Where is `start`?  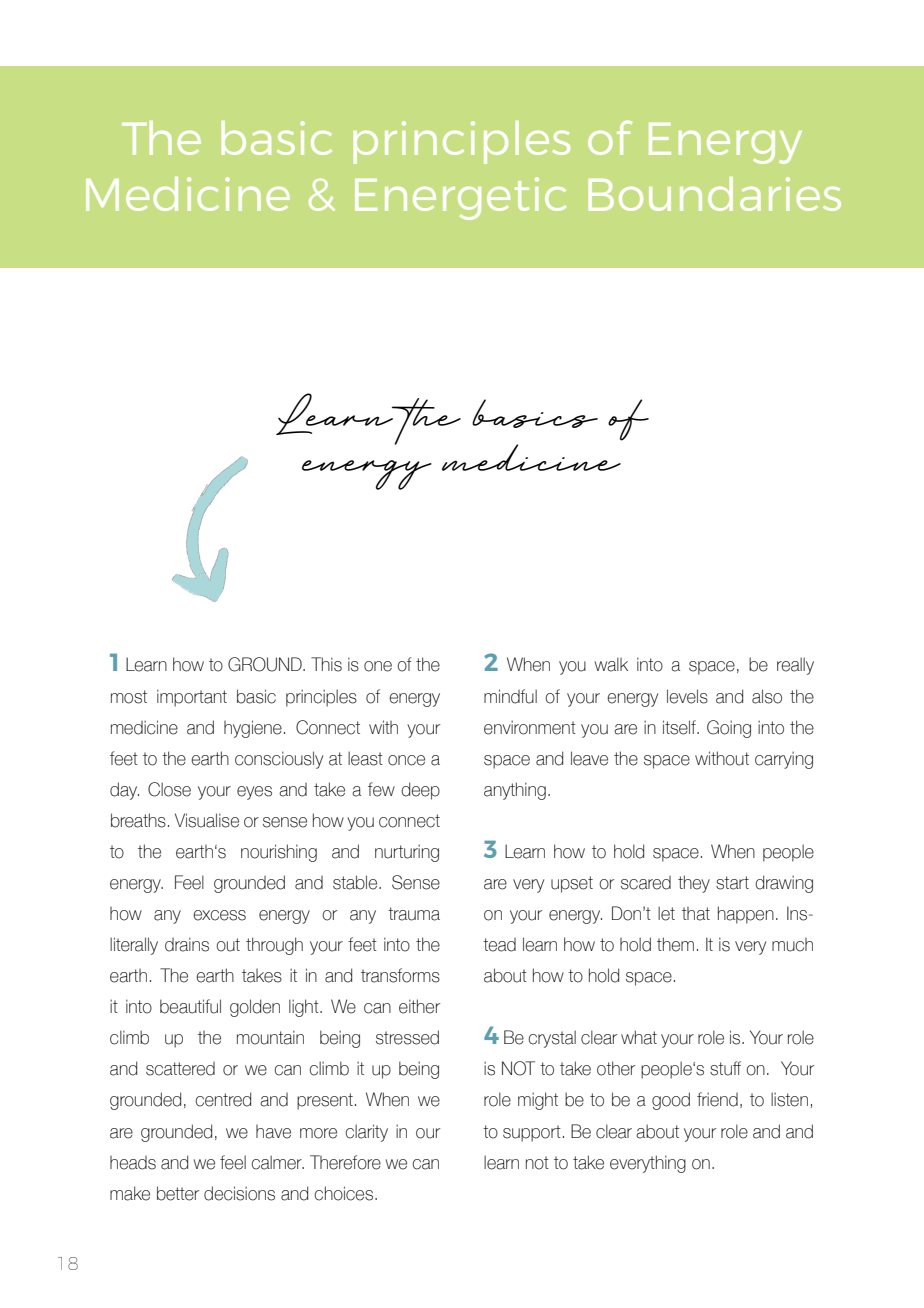 start is located at coordinates (732, 883).
